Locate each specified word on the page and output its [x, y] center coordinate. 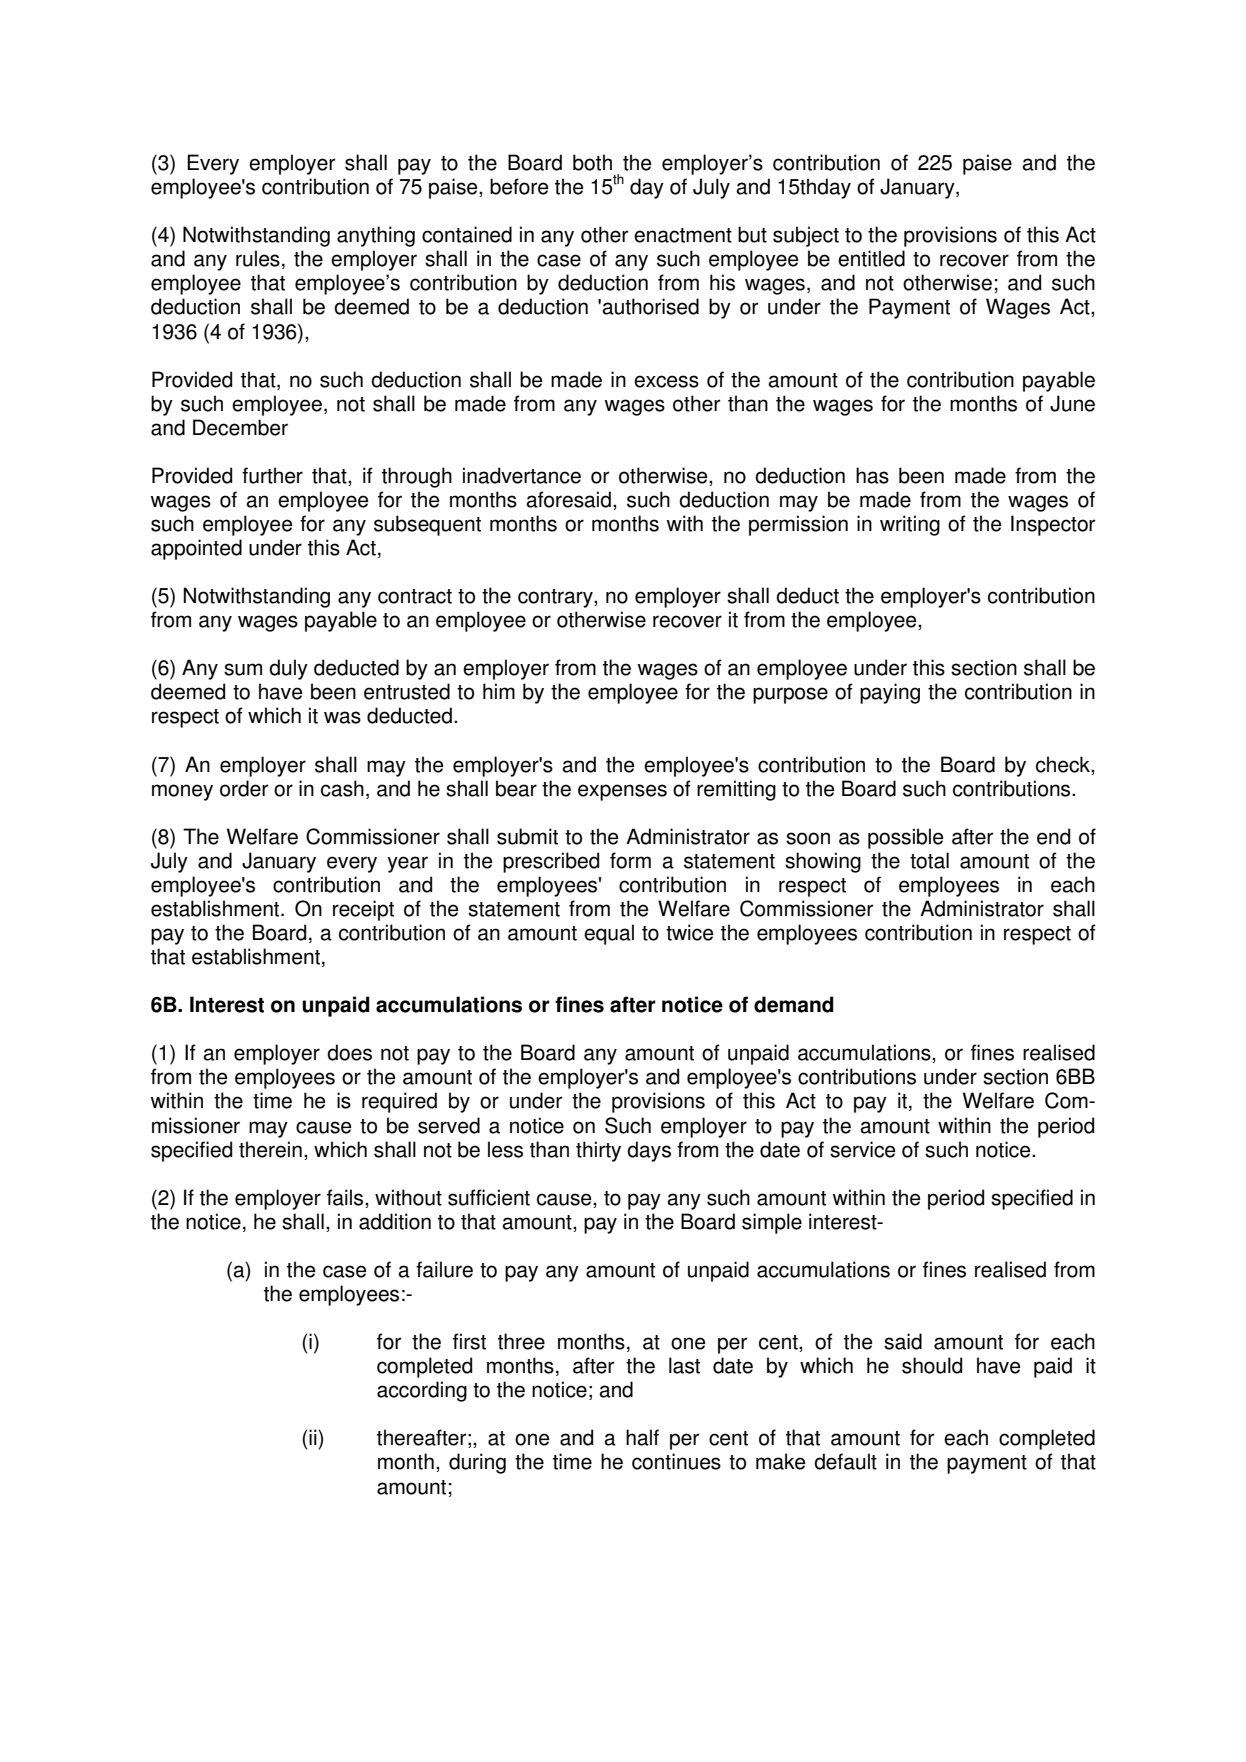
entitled [871, 258]
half [642, 1437]
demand [794, 1004]
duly [288, 669]
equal [609, 934]
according [422, 1391]
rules [258, 258]
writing [910, 525]
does [349, 1052]
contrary [556, 598]
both [592, 162]
